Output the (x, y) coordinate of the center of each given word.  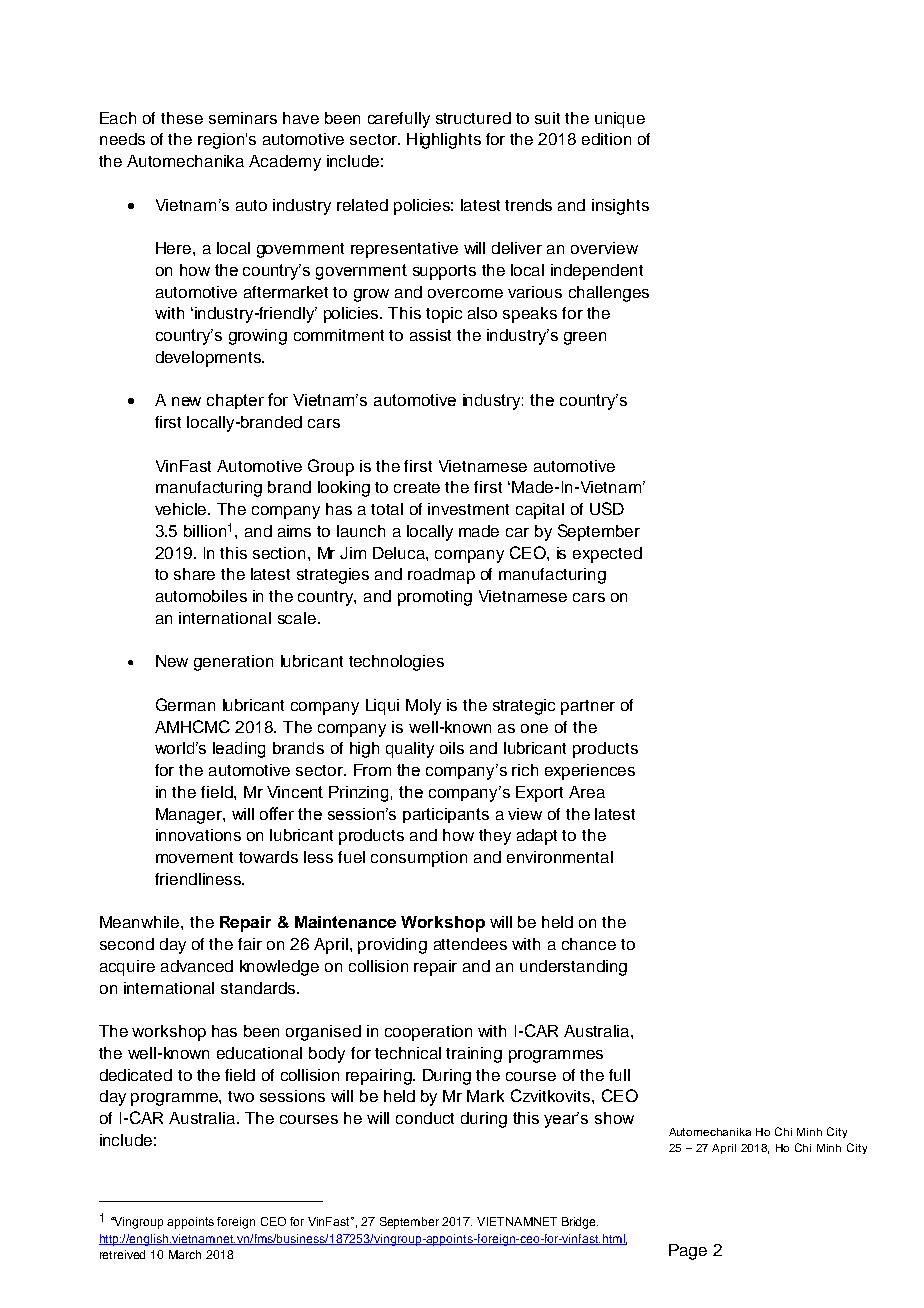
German (185, 704)
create (417, 487)
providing (392, 946)
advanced (197, 966)
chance (589, 944)
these (182, 118)
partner (588, 707)
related (362, 205)
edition (606, 139)
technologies (396, 663)
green (585, 338)
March (185, 1254)
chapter (235, 401)
